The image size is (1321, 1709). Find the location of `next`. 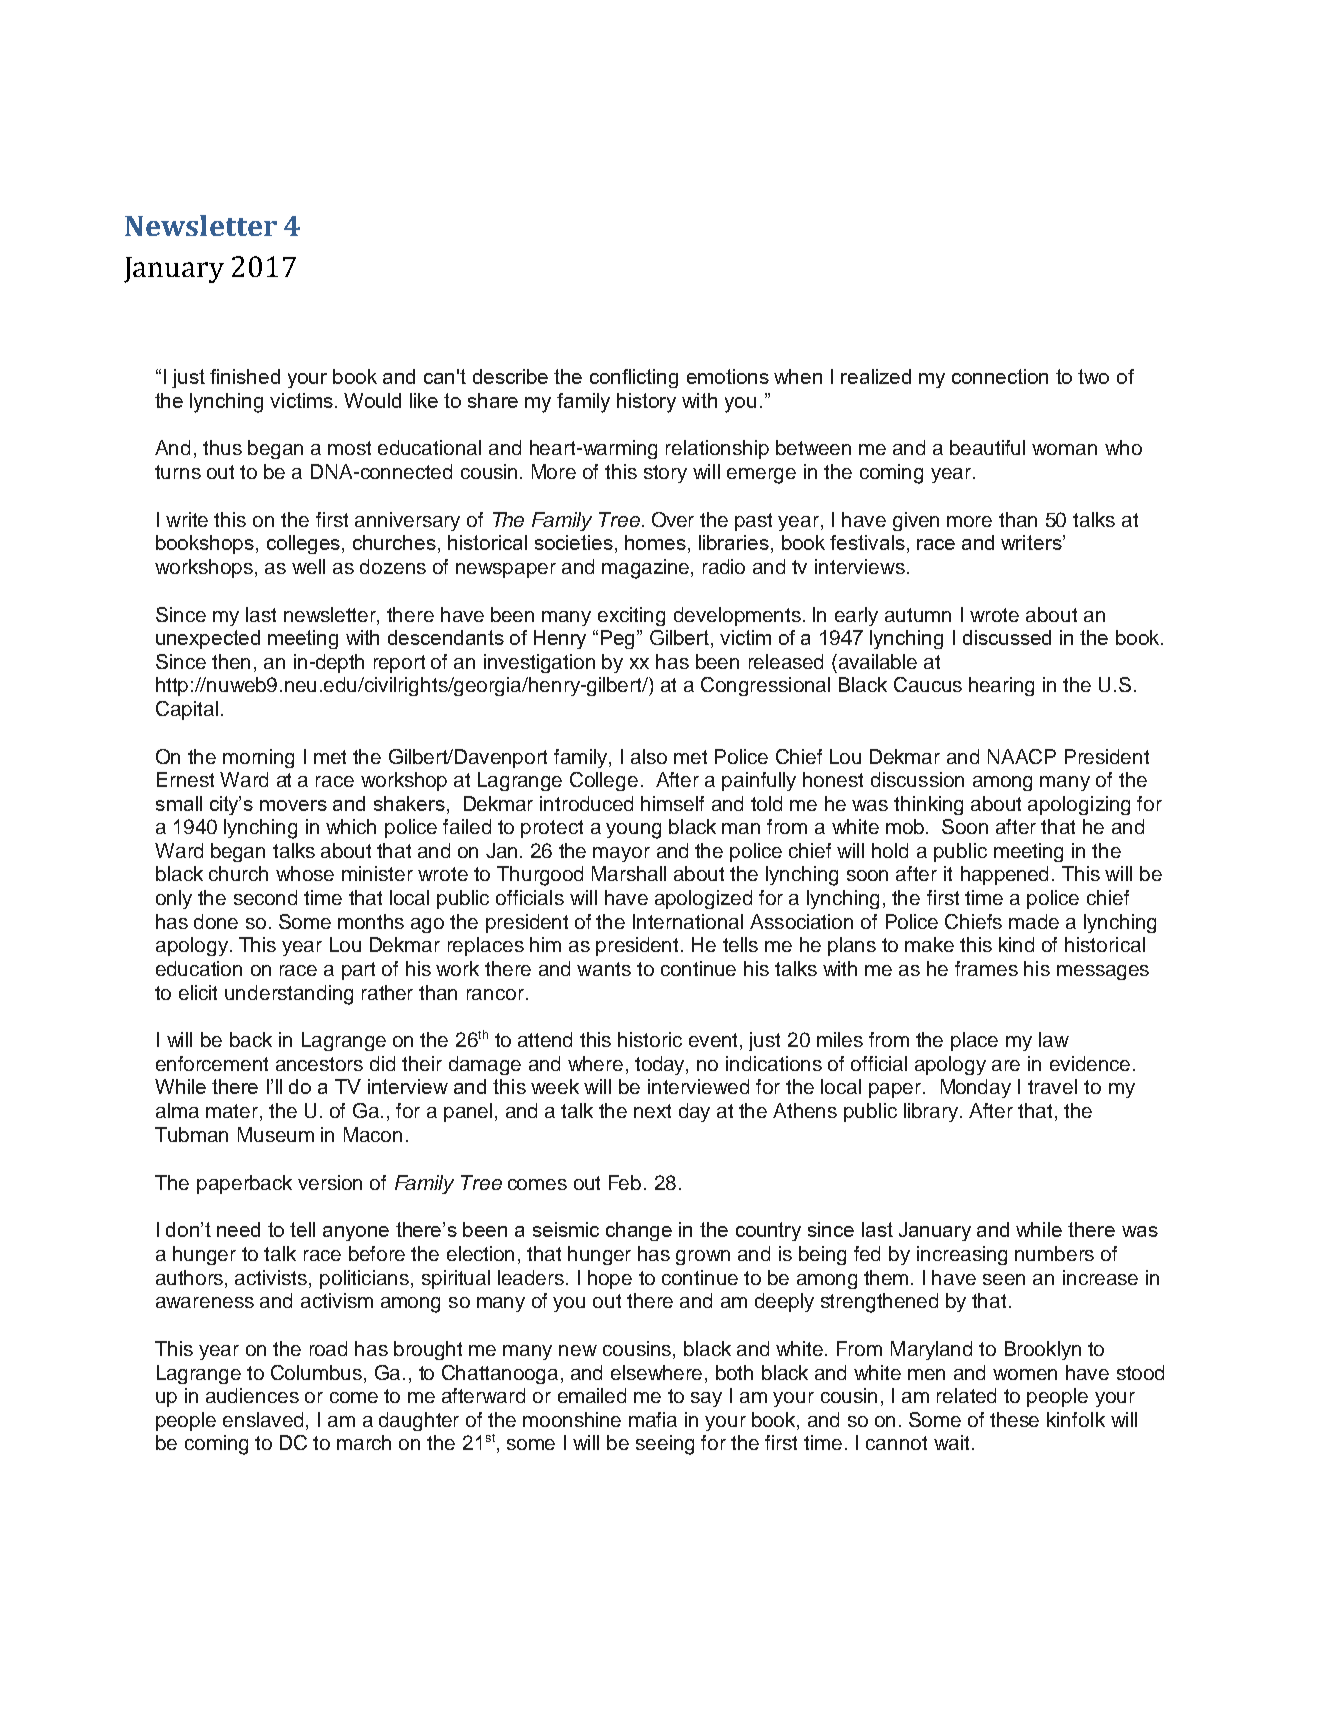

next is located at coordinates (652, 1111).
